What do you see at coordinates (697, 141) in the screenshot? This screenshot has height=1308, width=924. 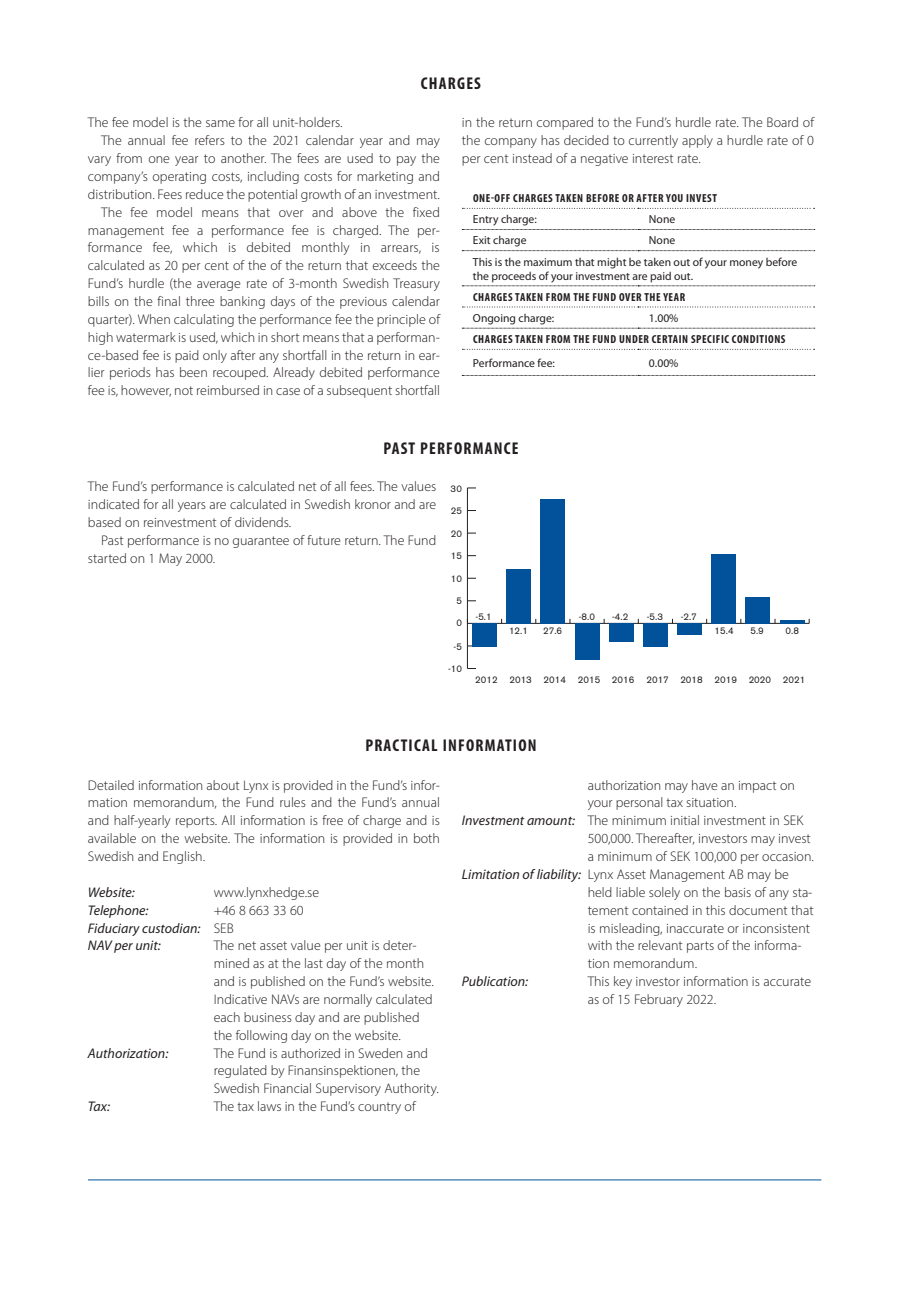 I see `apply` at bounding box center [697, 141].
